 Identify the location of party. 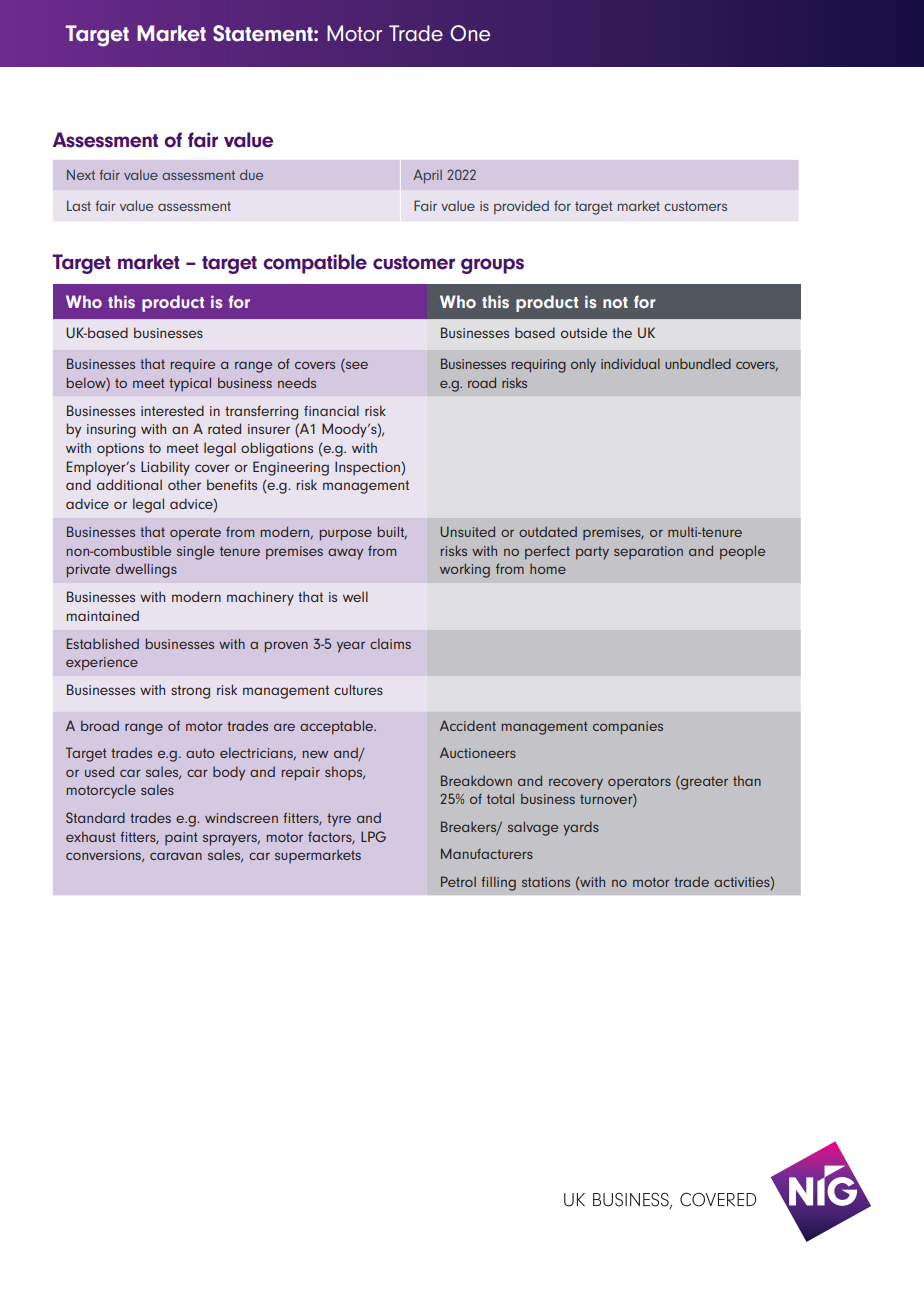
(592, 553).
